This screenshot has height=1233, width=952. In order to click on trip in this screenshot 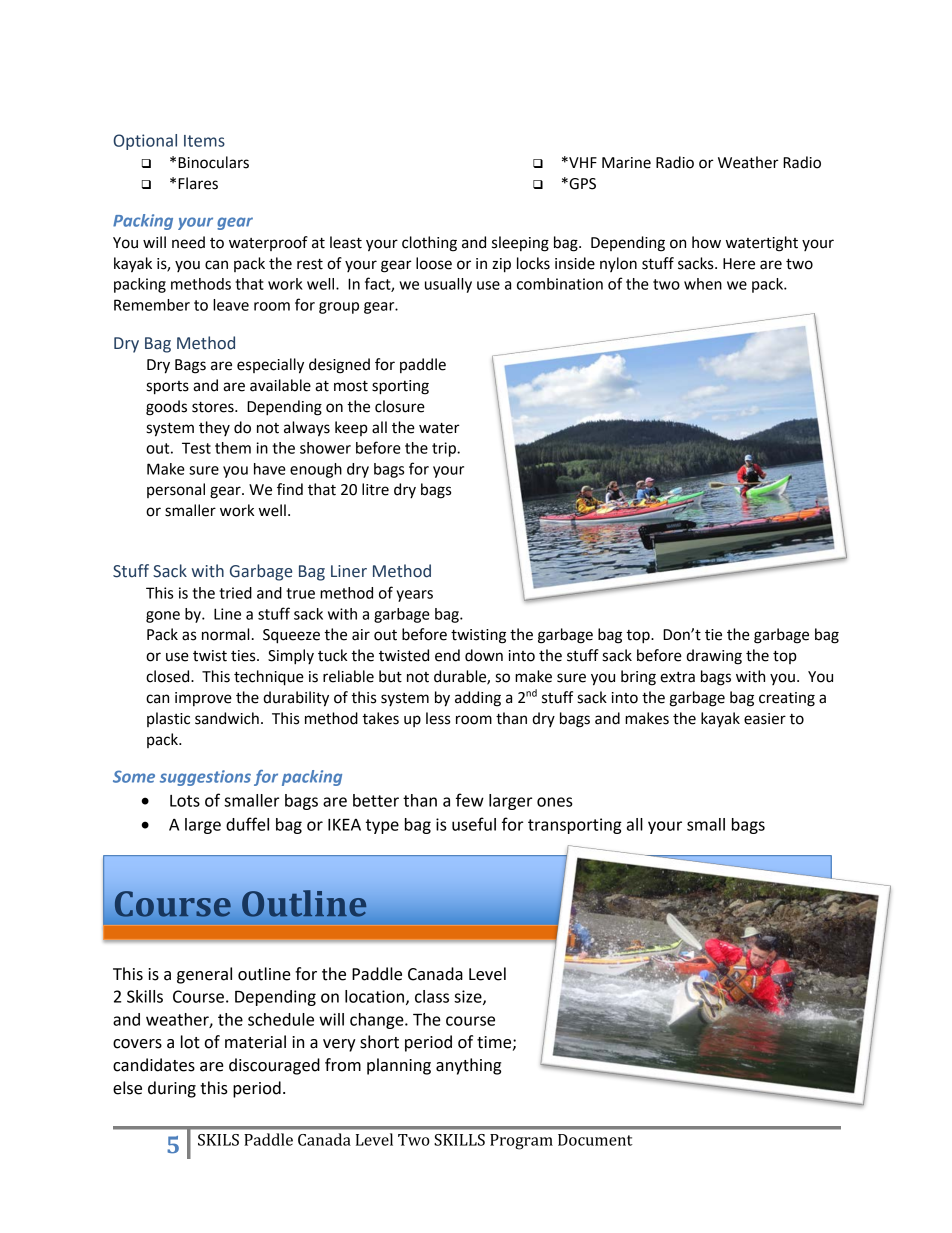, I will do `click(445, 449)`.
